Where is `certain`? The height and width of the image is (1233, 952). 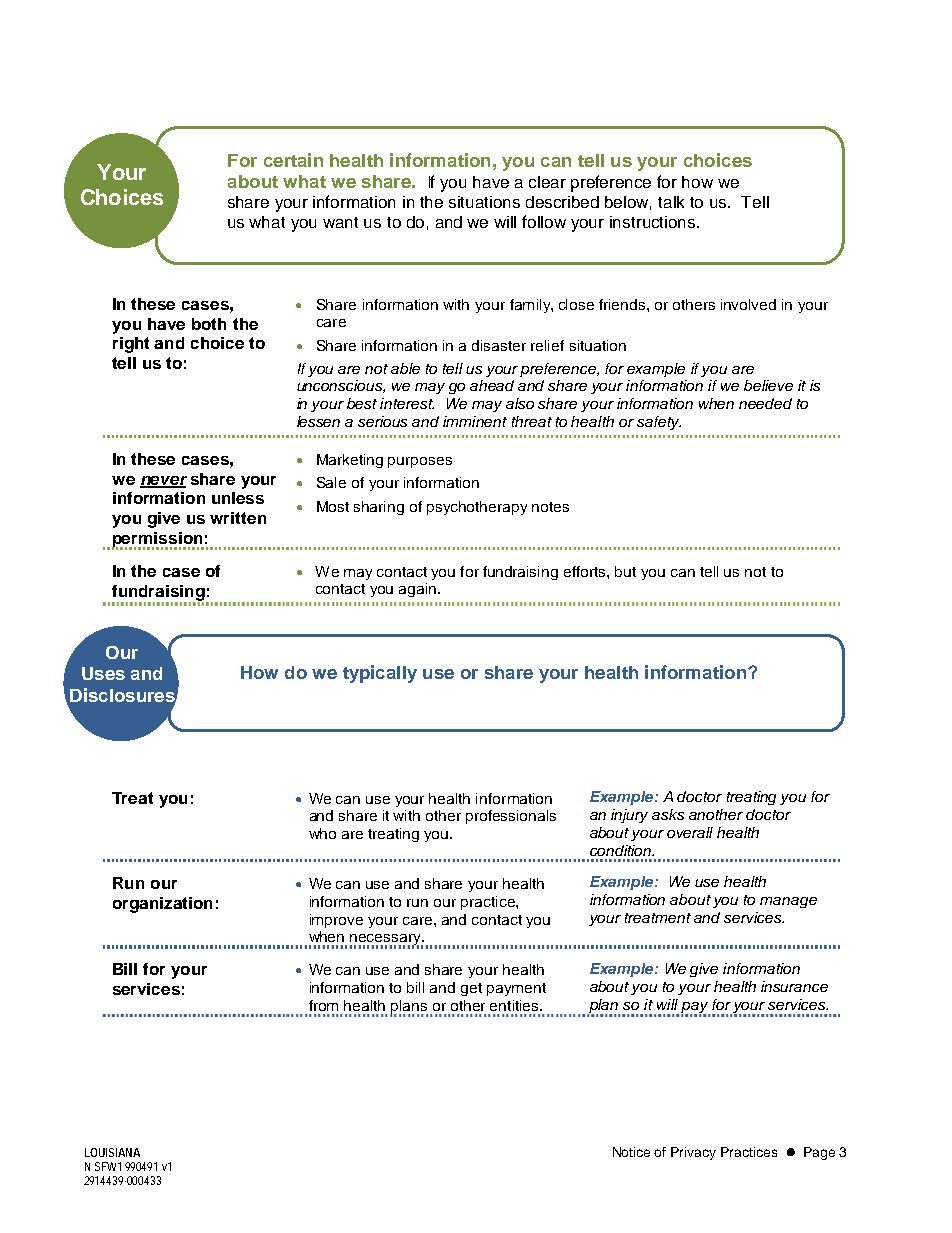
certain is located at coordinates (293, 160).
